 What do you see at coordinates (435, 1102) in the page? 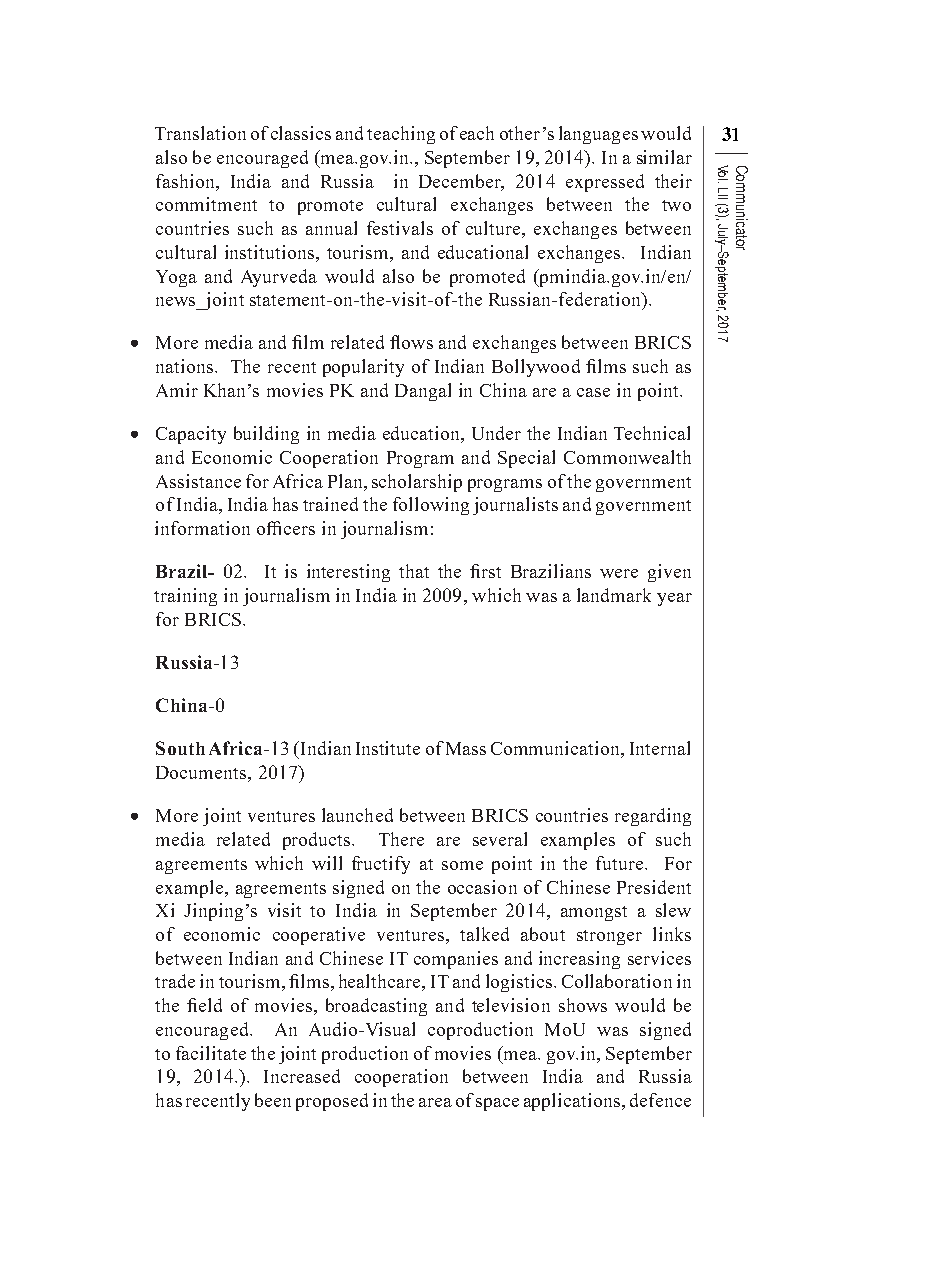
I see `area` at bounding box center [435, 1102].
